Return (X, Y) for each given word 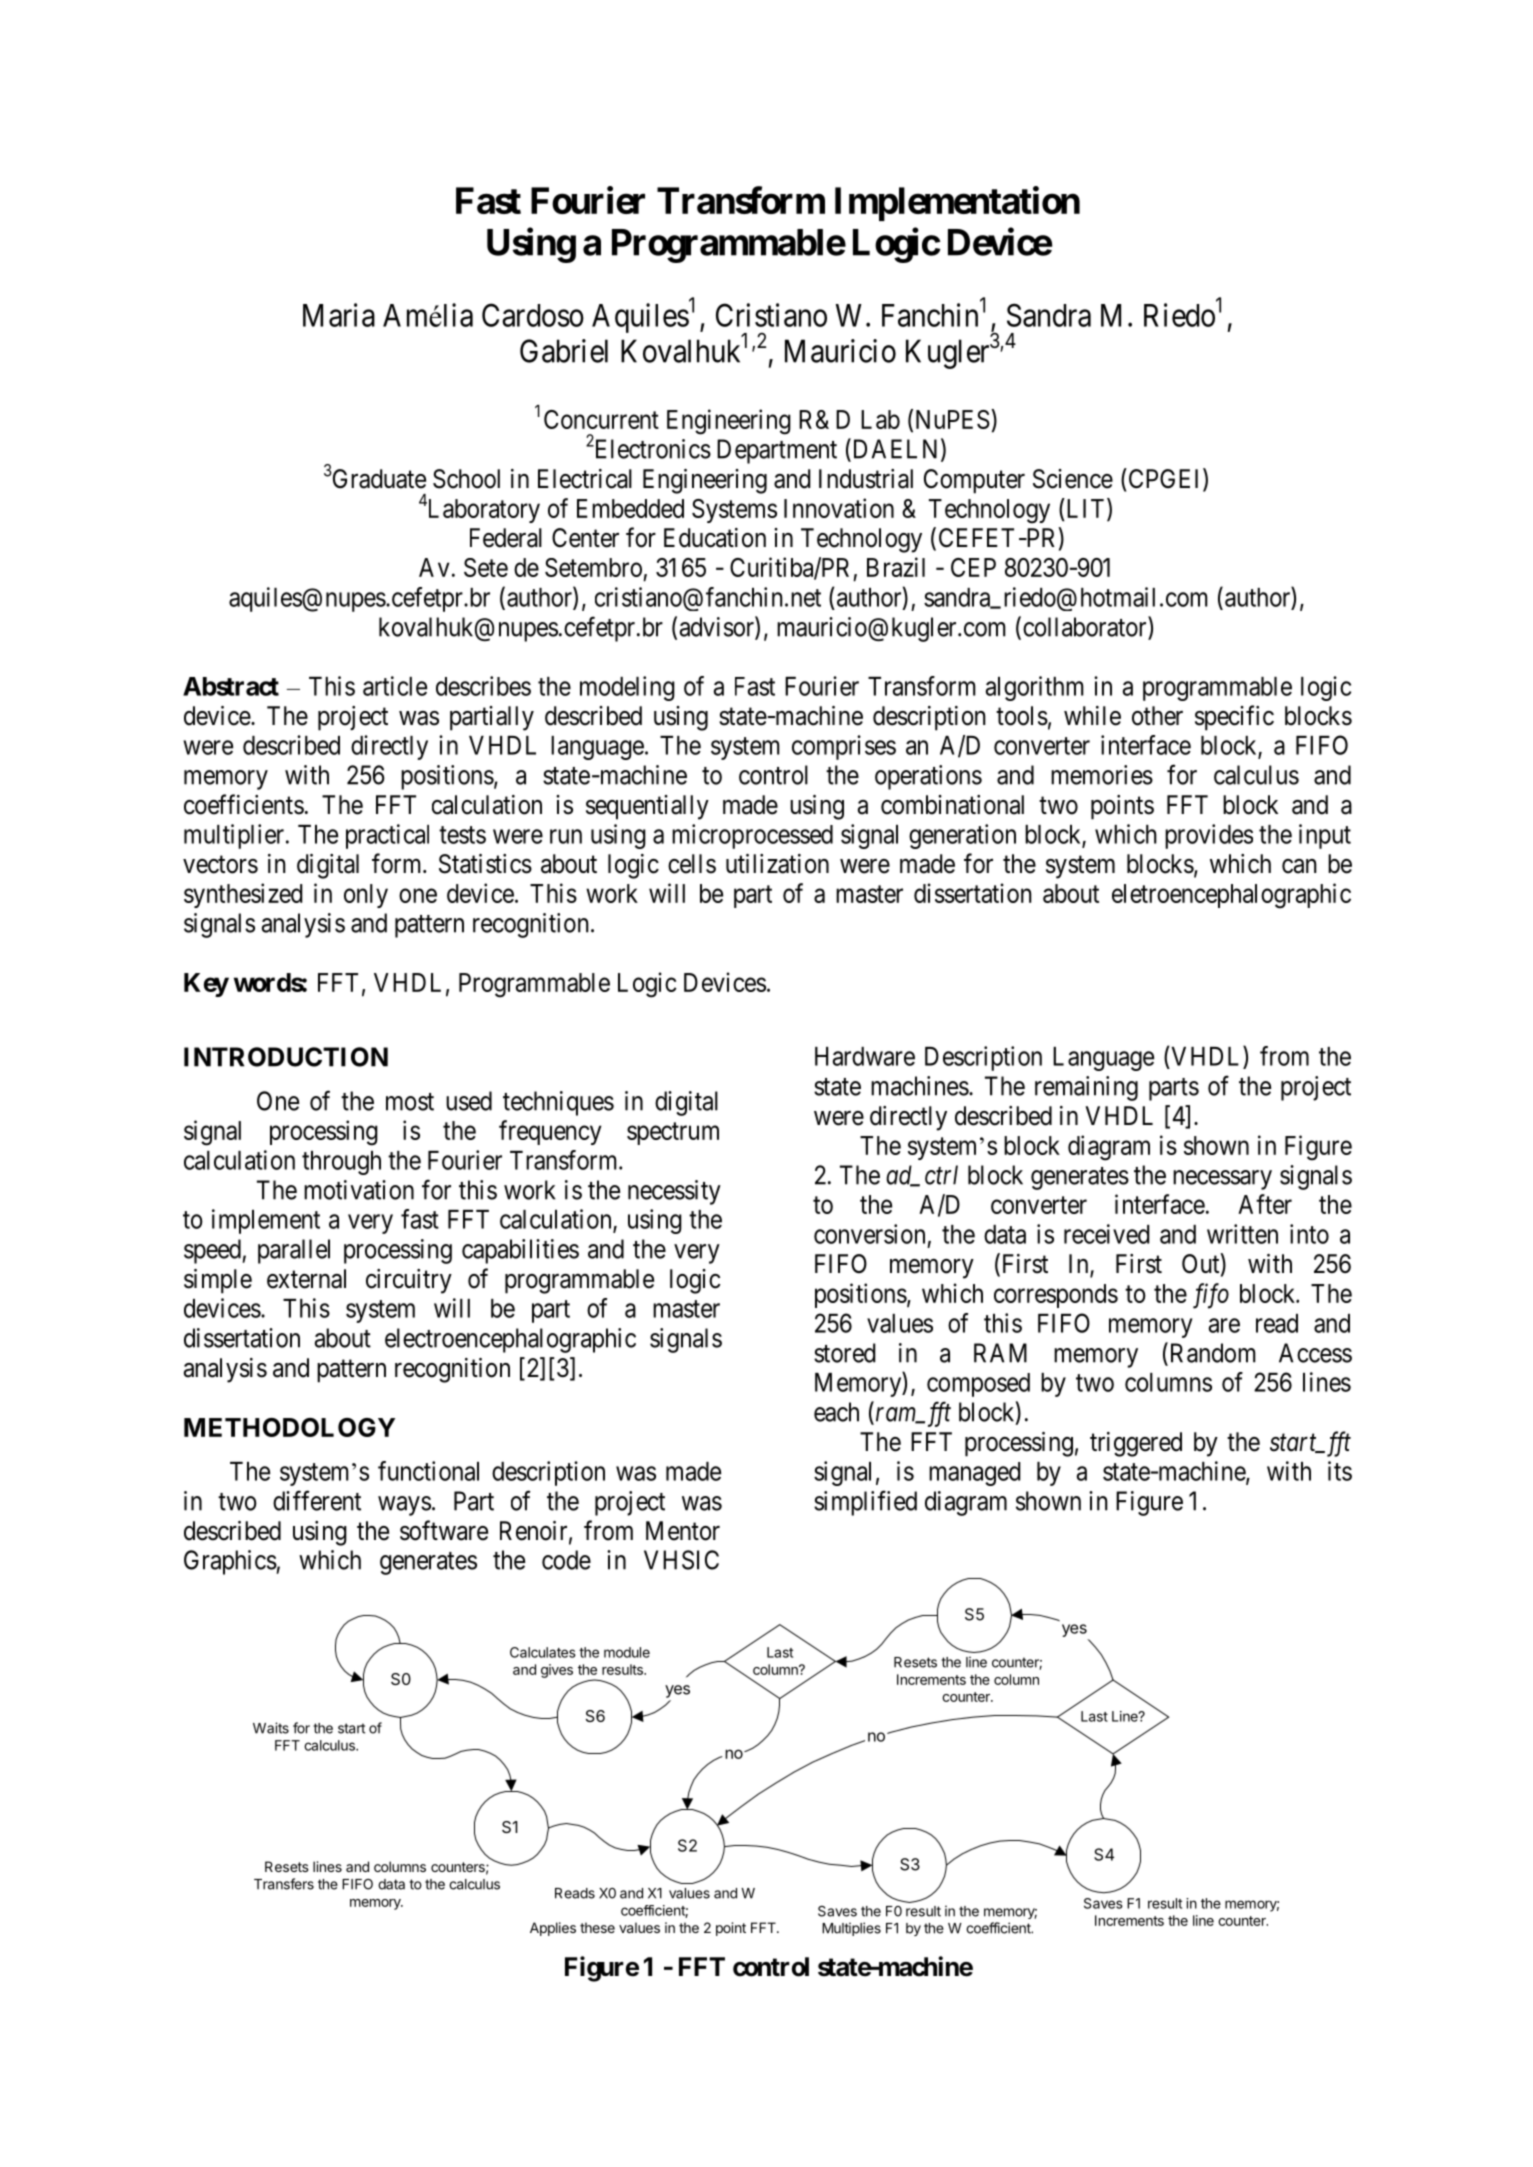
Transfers (284, 1884)
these (597, 1927)
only (366, 896)
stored (845, 1353)
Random (1211, 1353)
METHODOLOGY (289, 1427)
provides (1209, 836)
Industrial (866, 479)
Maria (339, 315)
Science (1073, 479)
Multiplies (851, 1929)
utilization (777, 864)
